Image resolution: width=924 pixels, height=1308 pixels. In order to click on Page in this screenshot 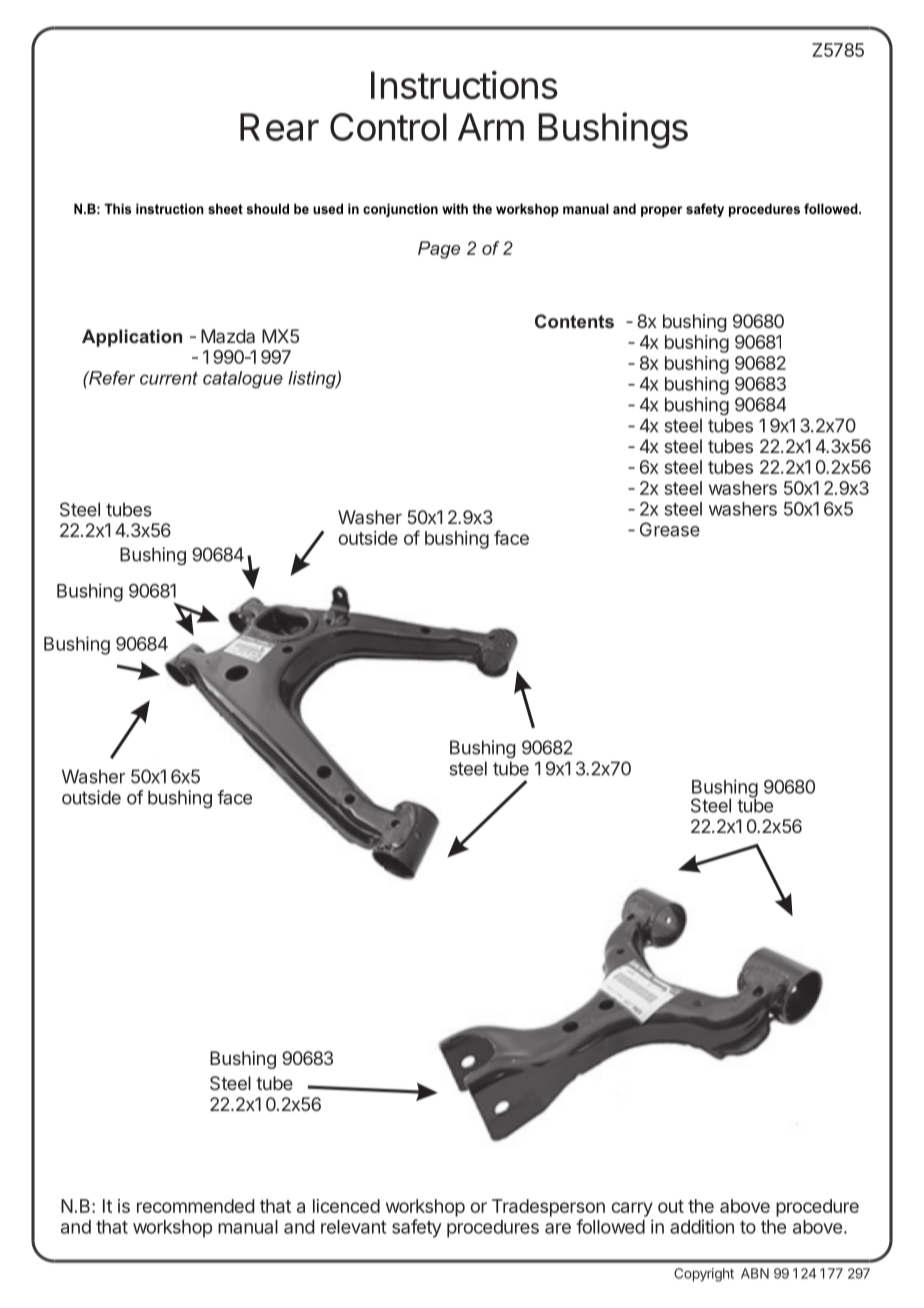, I will do `click(439, 250)`.
